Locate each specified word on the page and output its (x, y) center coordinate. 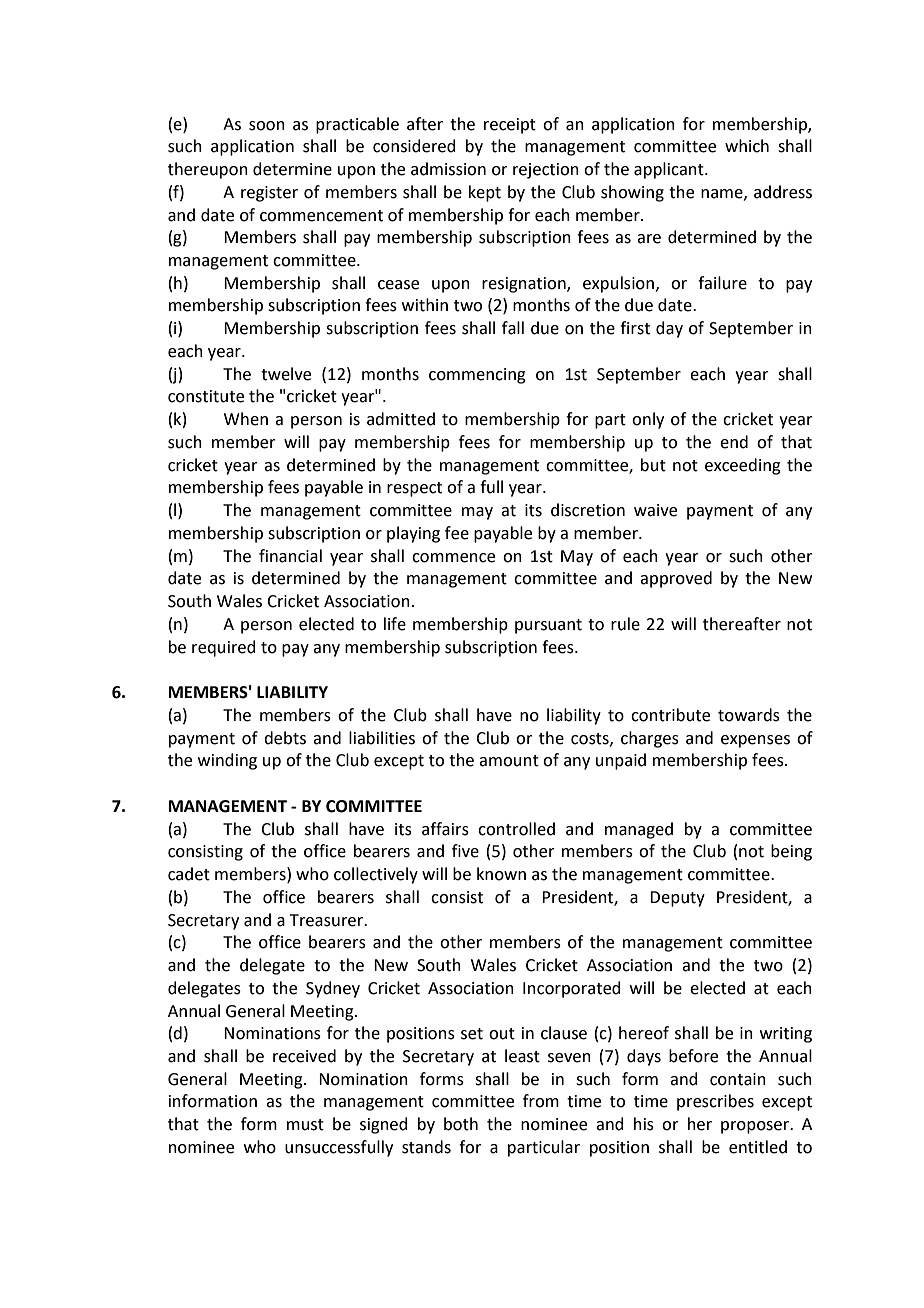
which (747, 146)
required (224, 648)
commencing (477, 376)
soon (267, 126)
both (461, 1124)
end (734, 442)
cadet (189, 874)
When (246, 419)
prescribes (715, 1102)
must (305, 1125)
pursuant (548, 626)
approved (676, 579)
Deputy (677, 899)
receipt (510, 126)
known (501, 874)
